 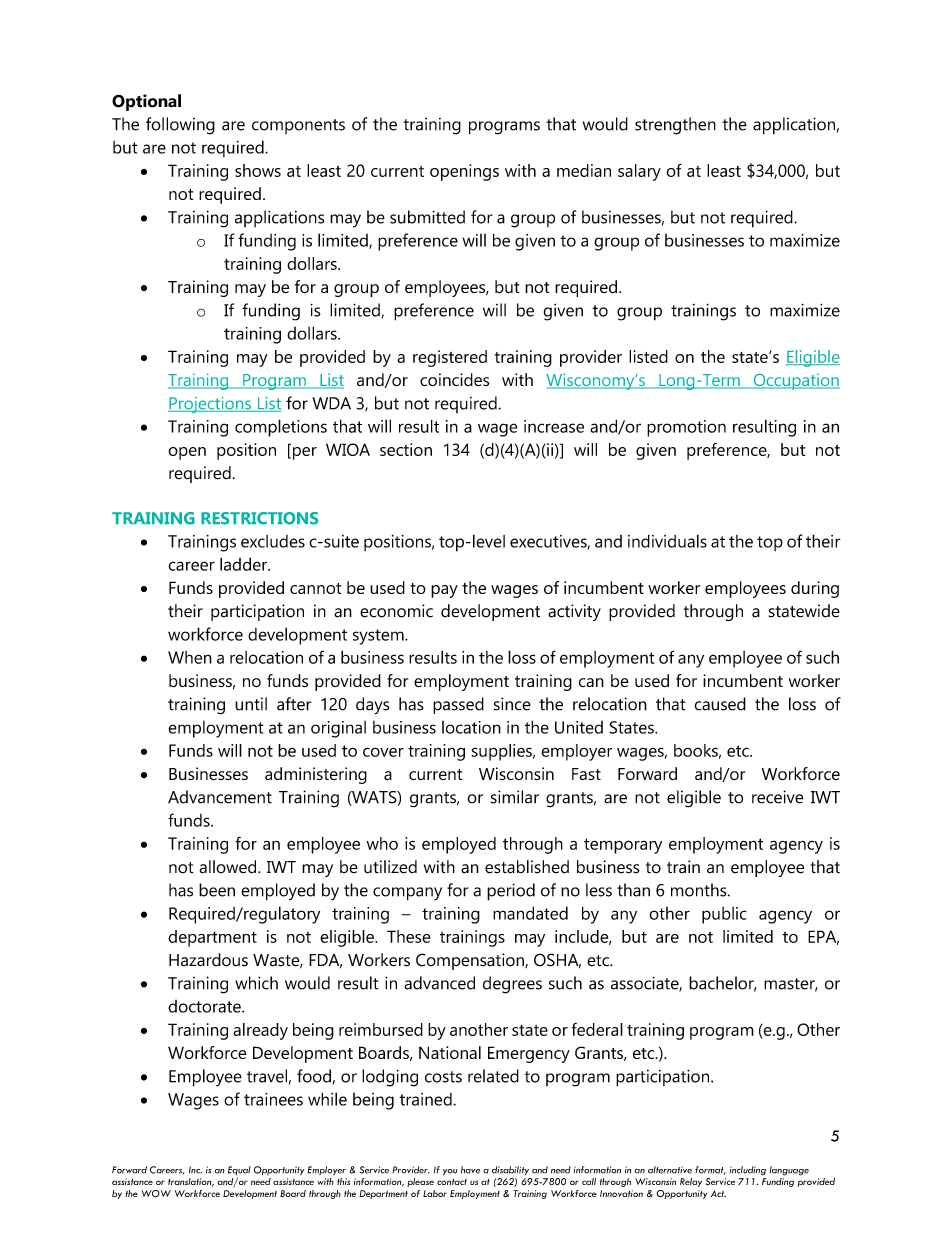 I want to click on strengthen, so click(x=675, y=126).
